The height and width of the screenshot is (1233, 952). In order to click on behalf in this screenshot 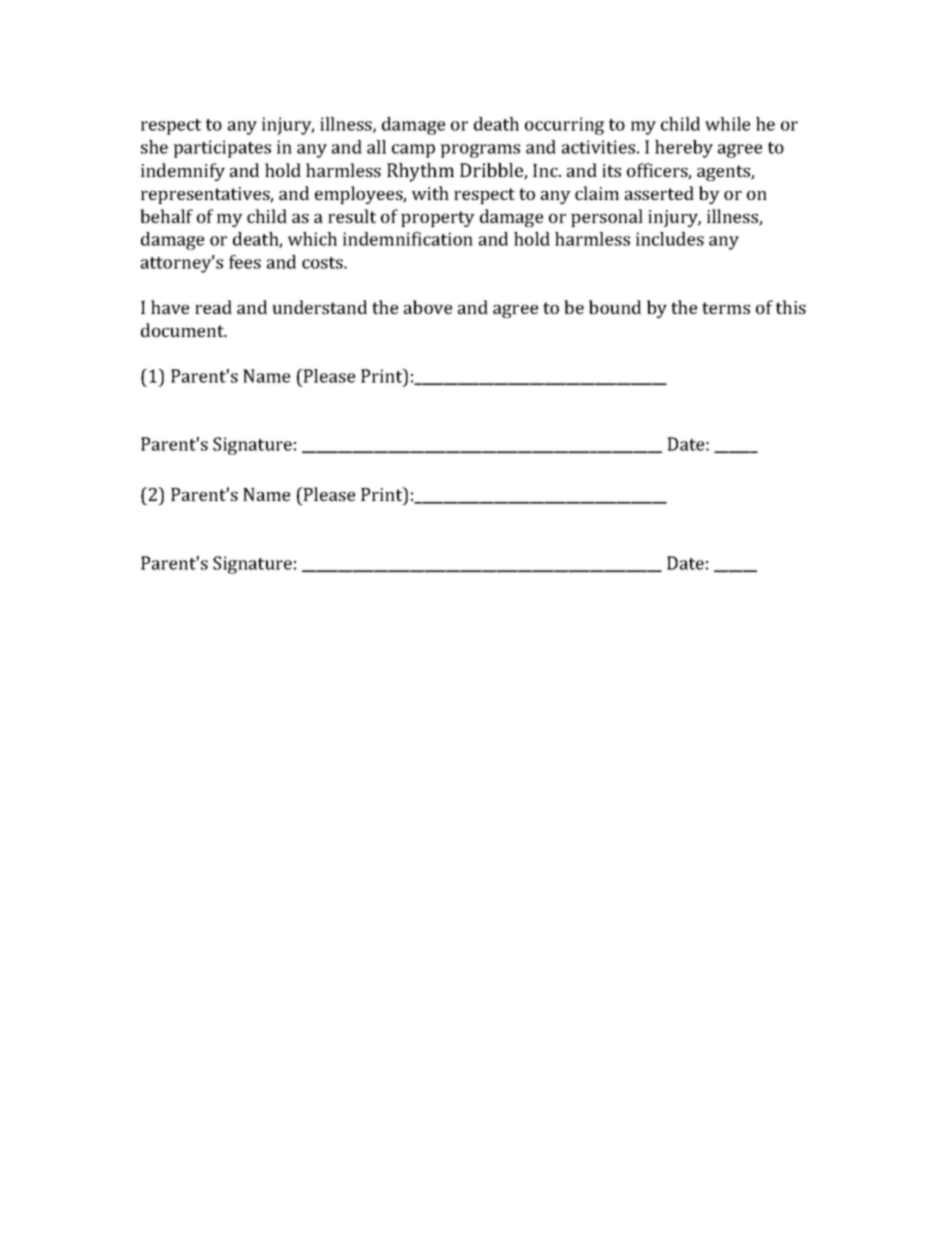, I will do `click(166, 216)`.
